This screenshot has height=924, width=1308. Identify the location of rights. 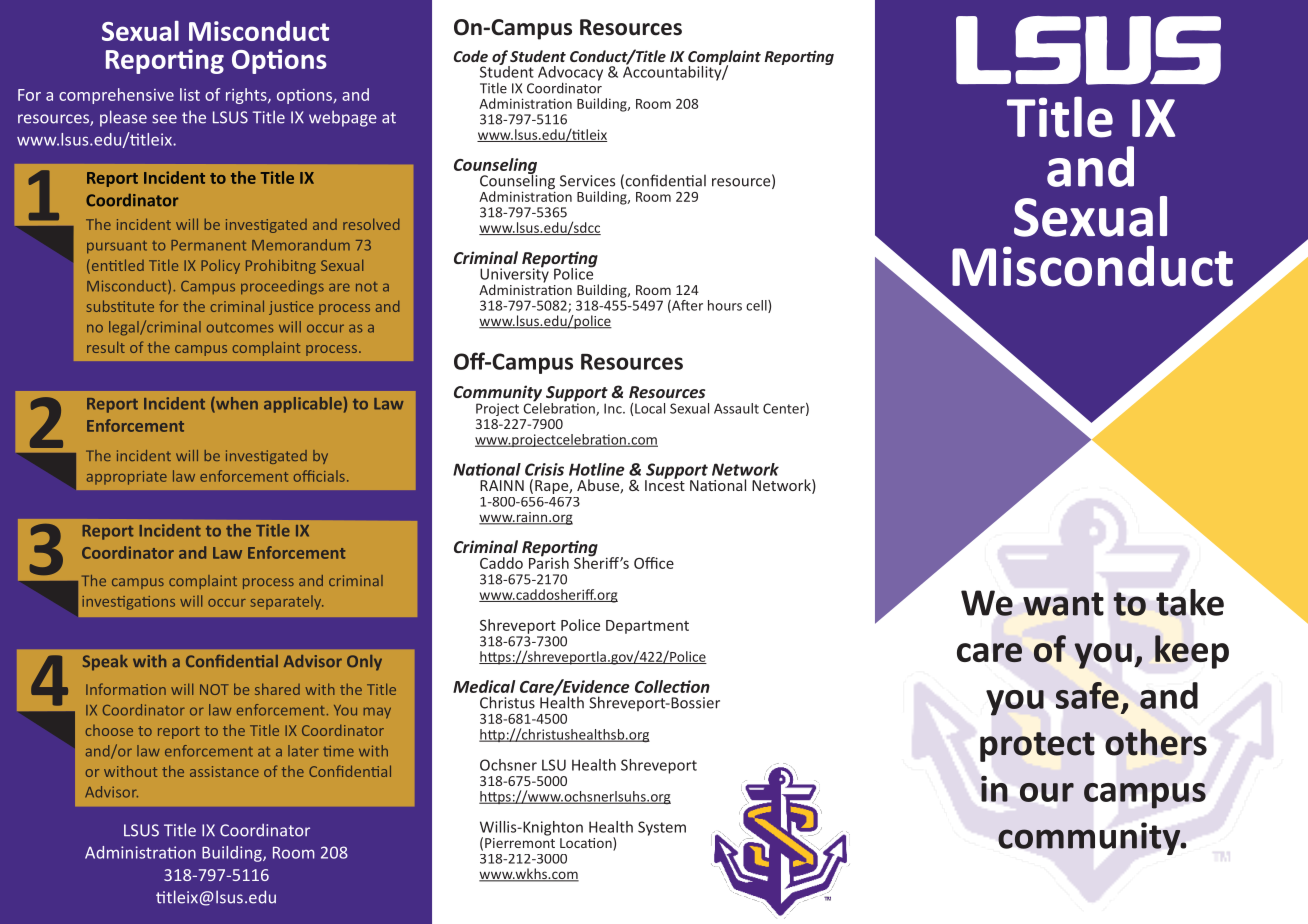
(247, 96).
